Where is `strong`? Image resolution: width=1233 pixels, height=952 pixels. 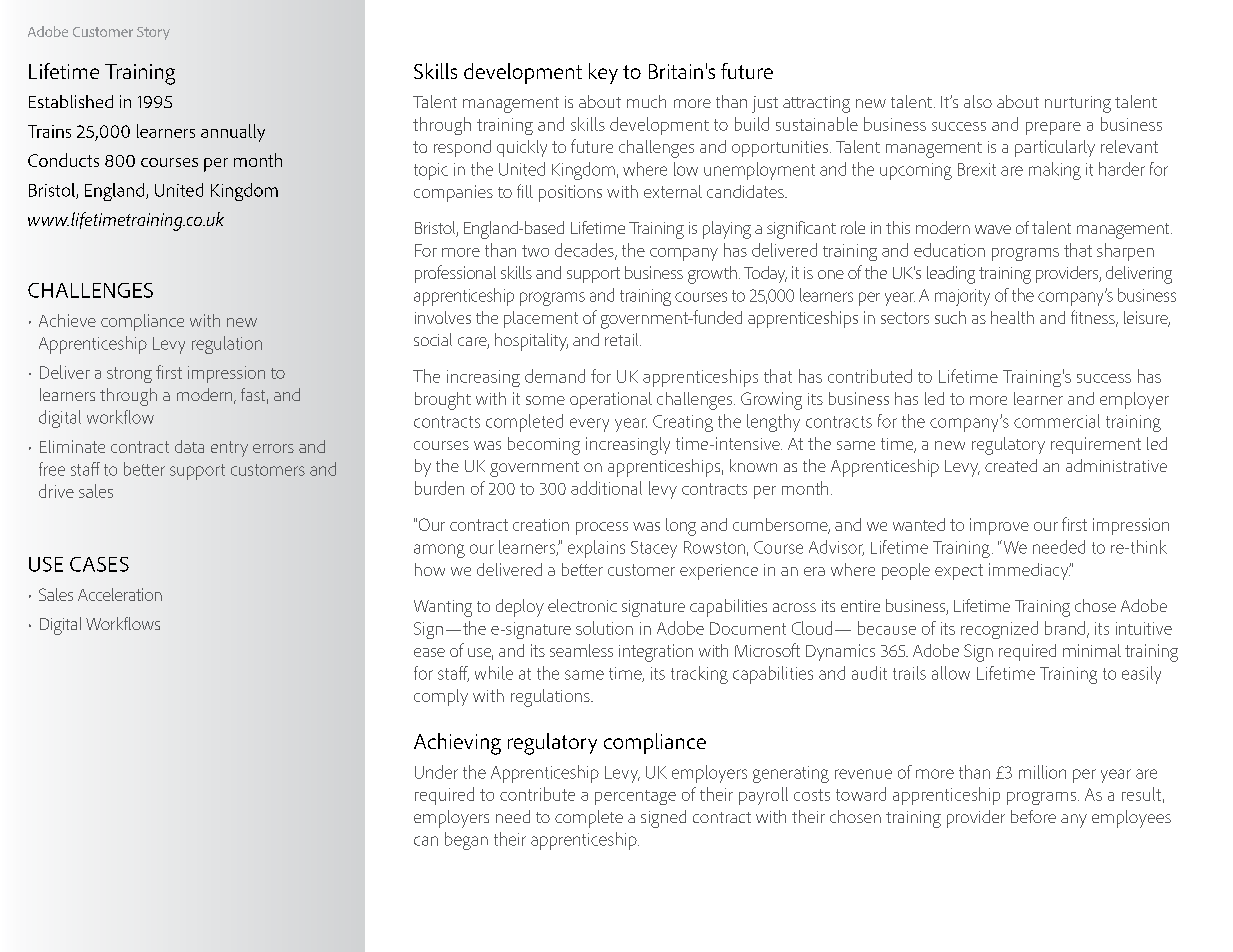 strong is located at coordinates (129, 375).
